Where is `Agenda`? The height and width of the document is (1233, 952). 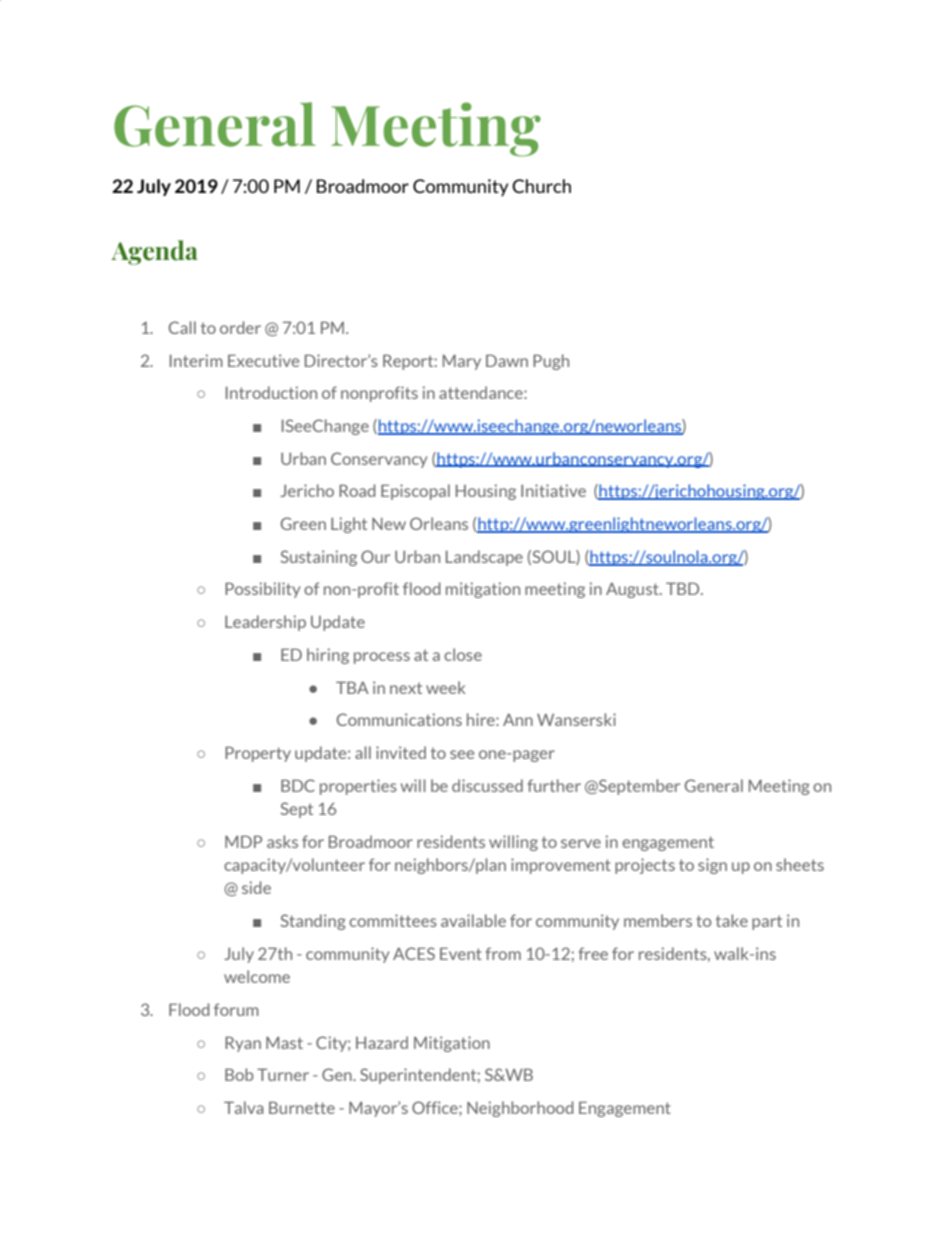
Agenda is located at coordinates (154, 252).
